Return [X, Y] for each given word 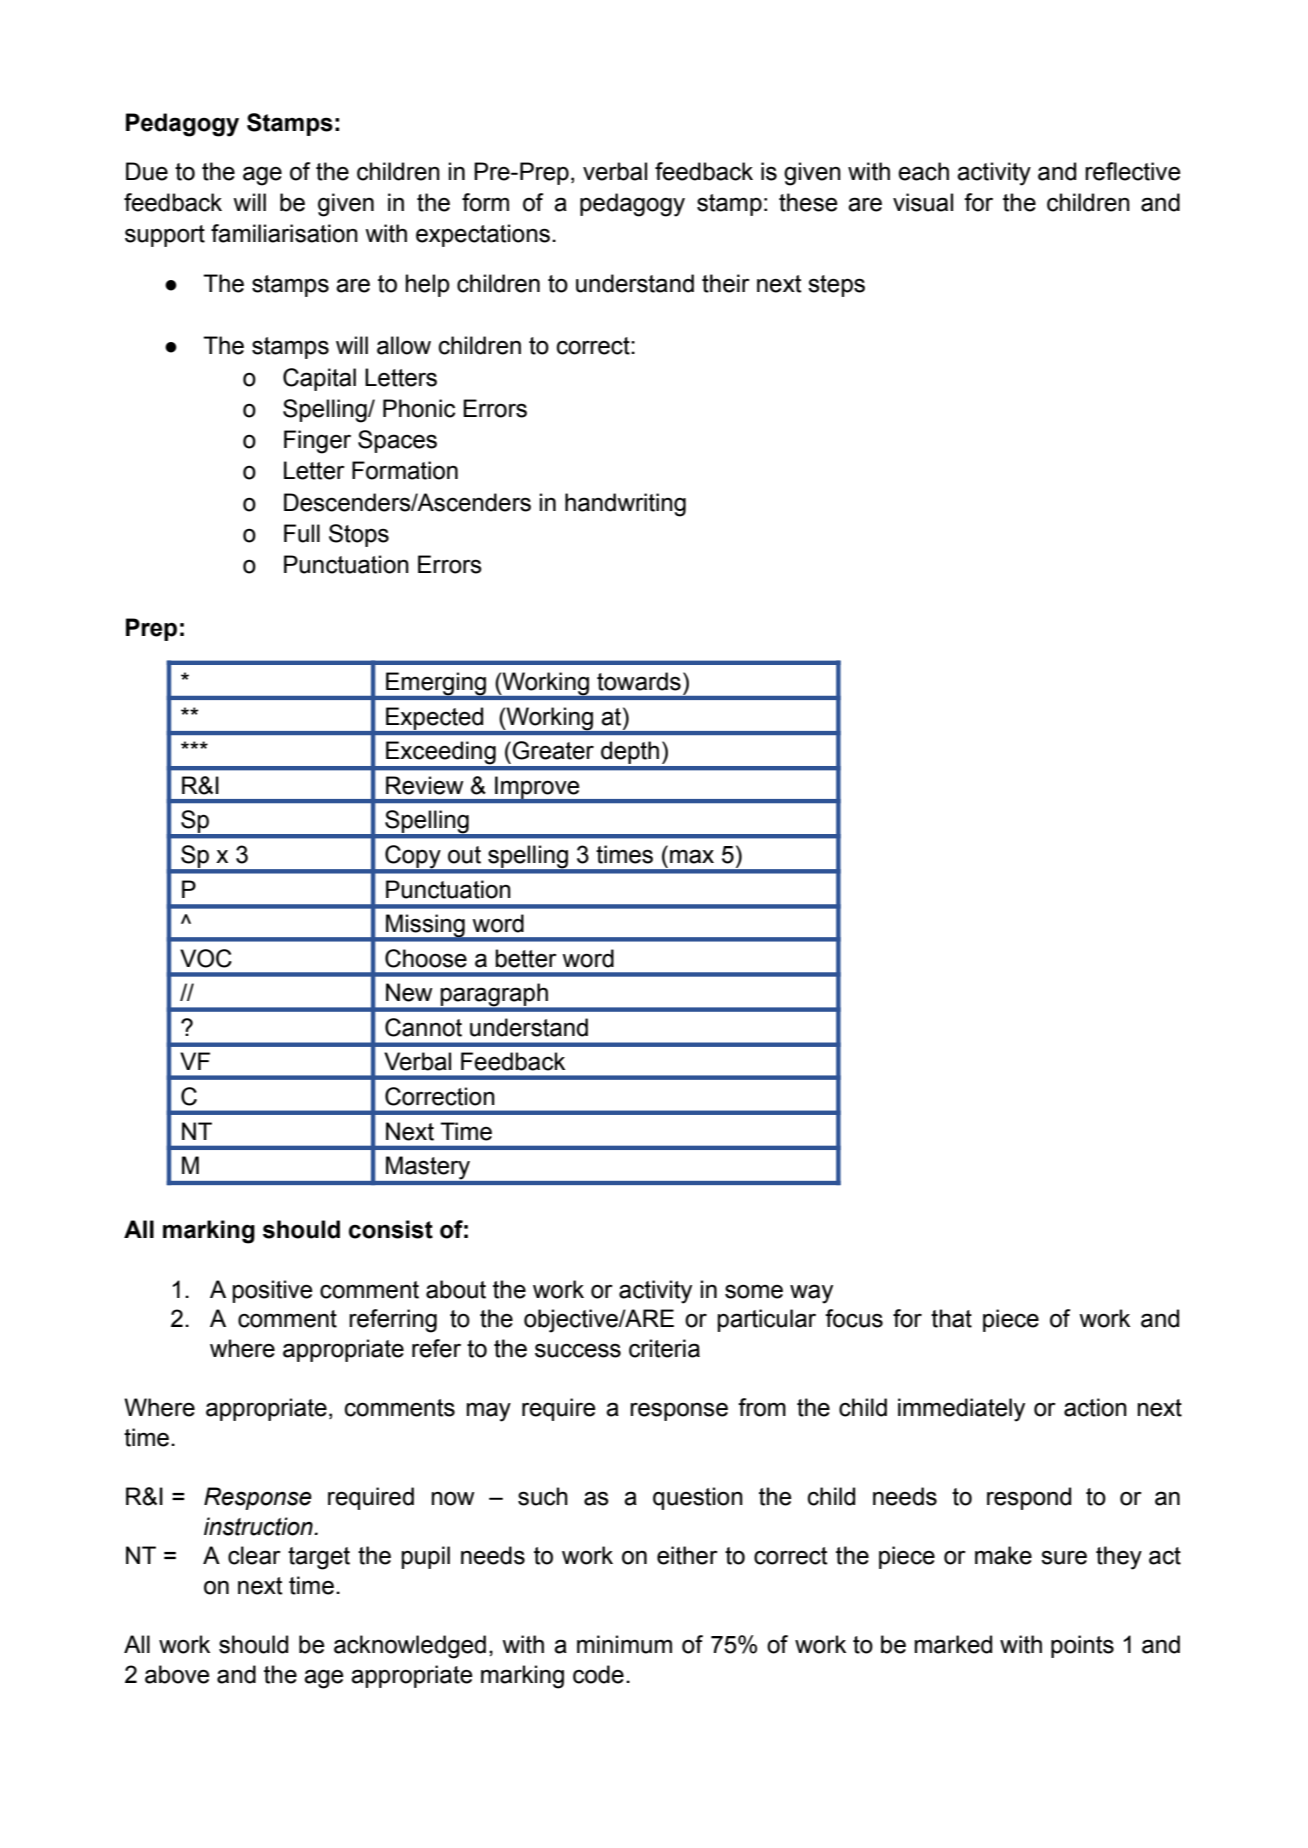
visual [923, 202]
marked [953, 1644]
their [726, 283]
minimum [624, 1644]
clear [254, 1555]
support [165, 236]
